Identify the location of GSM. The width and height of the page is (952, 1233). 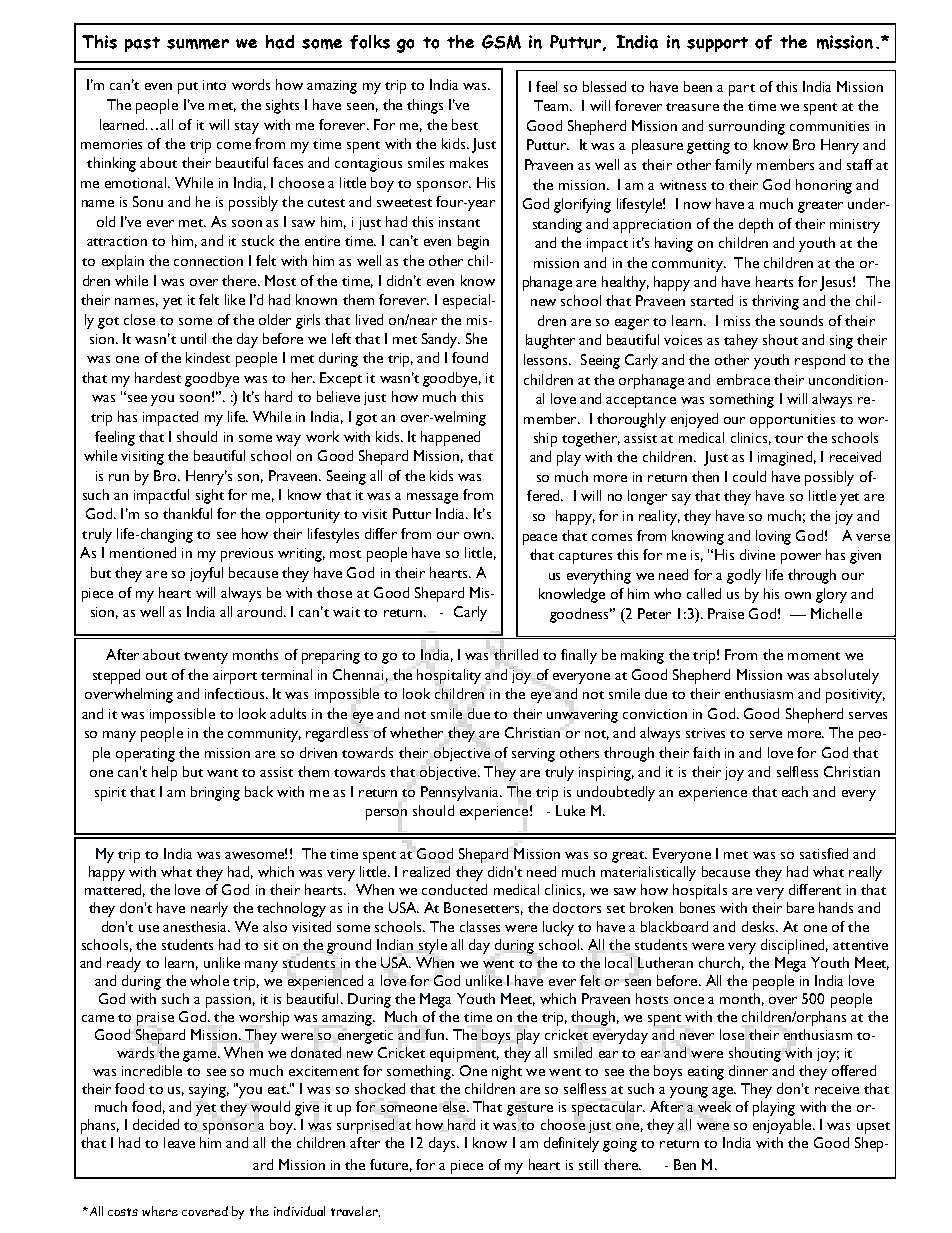
(501, 42).
